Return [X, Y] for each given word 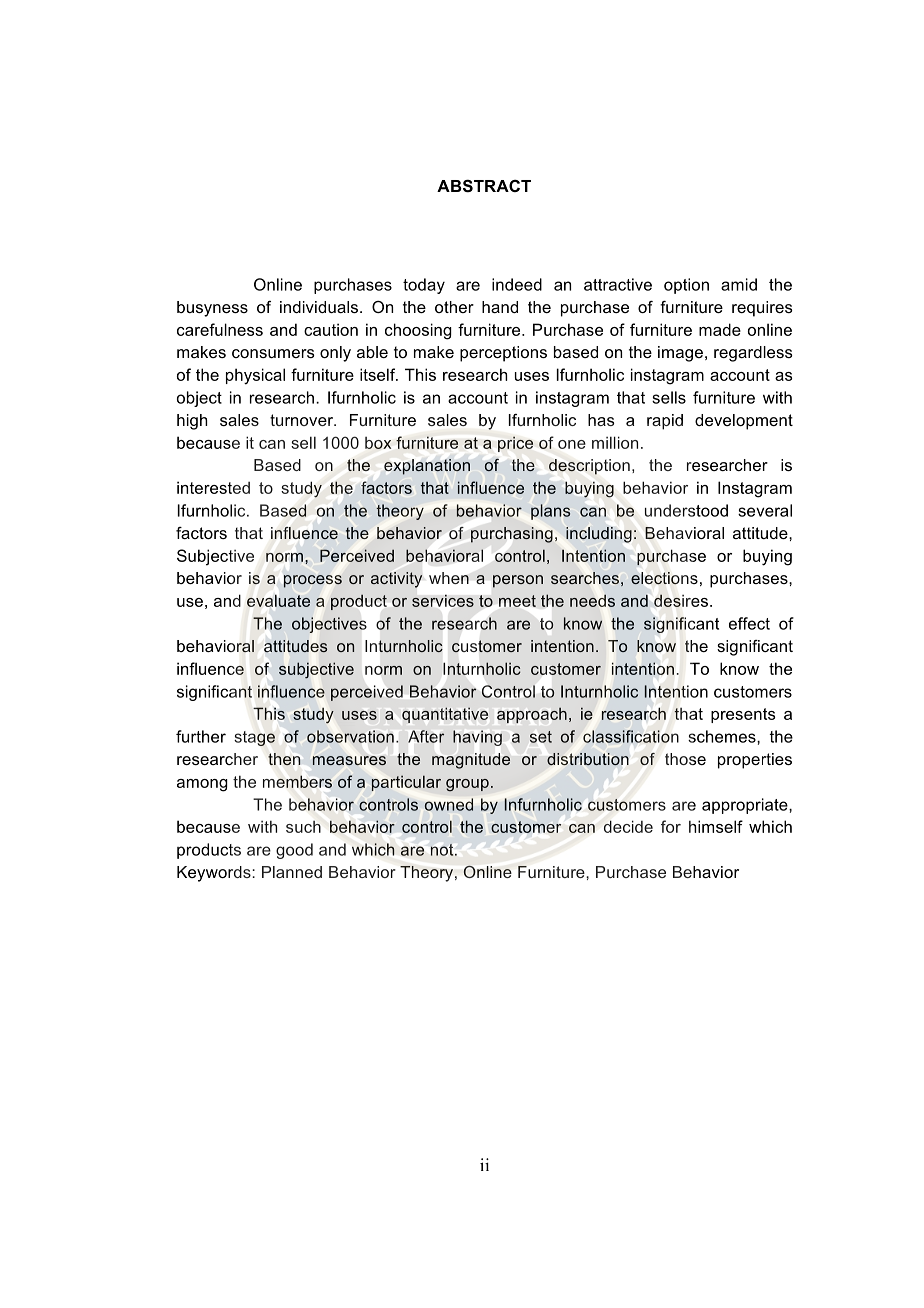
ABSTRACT [484, 186]
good [294, 851]
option [686, 286]
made [720, 329]
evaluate [278, 601]
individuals [319, 307]
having [477, 738]
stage [254, 738]
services [443, 600]
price [515, 444]
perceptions [503, 354]
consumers [273, 353]
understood [686, 510]
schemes [723, 736]
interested [213, 487]
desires [681, 600]
